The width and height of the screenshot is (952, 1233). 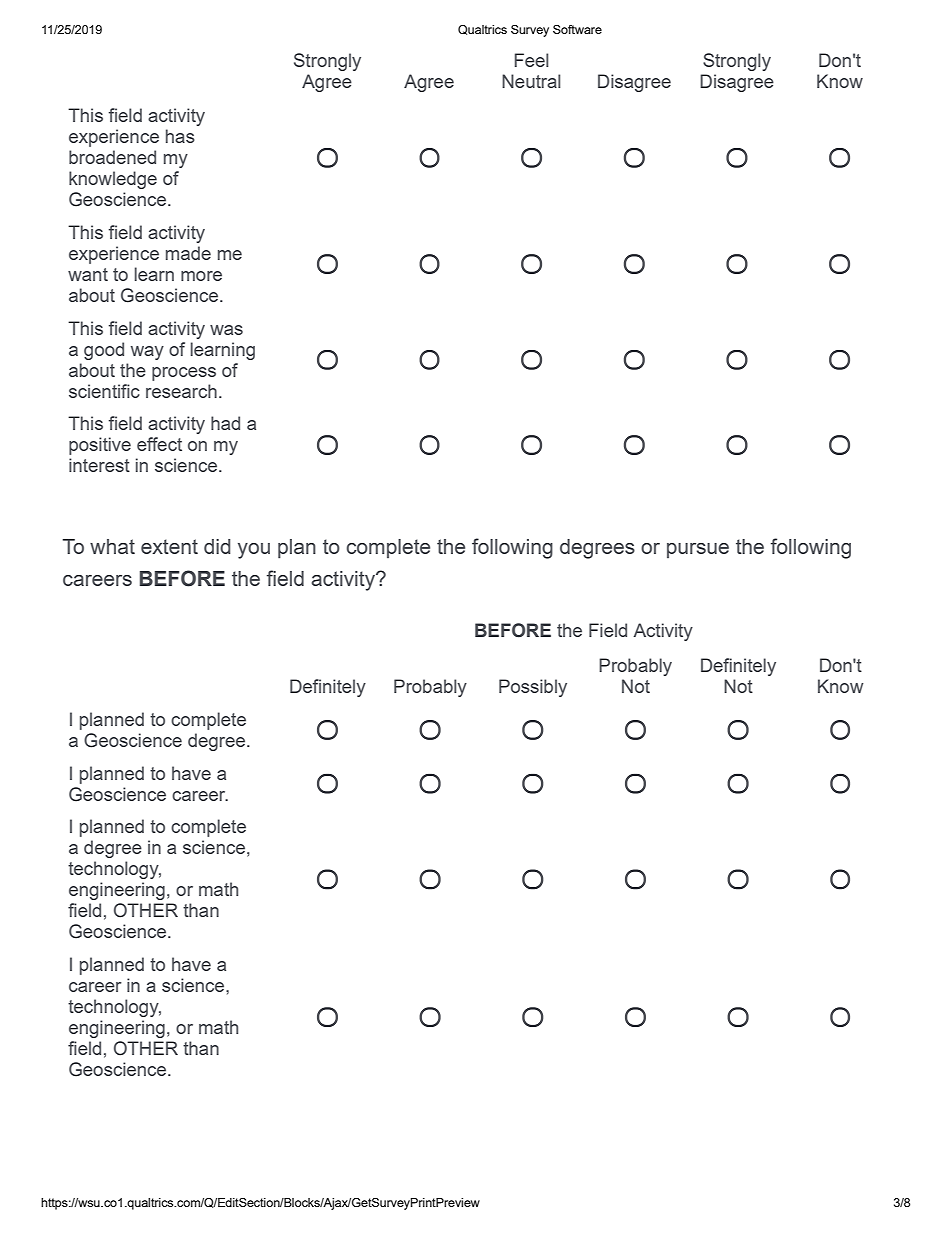 What do you see at coordinates (533, 688) in the screenshot?
I see `Possibly` at bounding box center [533, 688].
